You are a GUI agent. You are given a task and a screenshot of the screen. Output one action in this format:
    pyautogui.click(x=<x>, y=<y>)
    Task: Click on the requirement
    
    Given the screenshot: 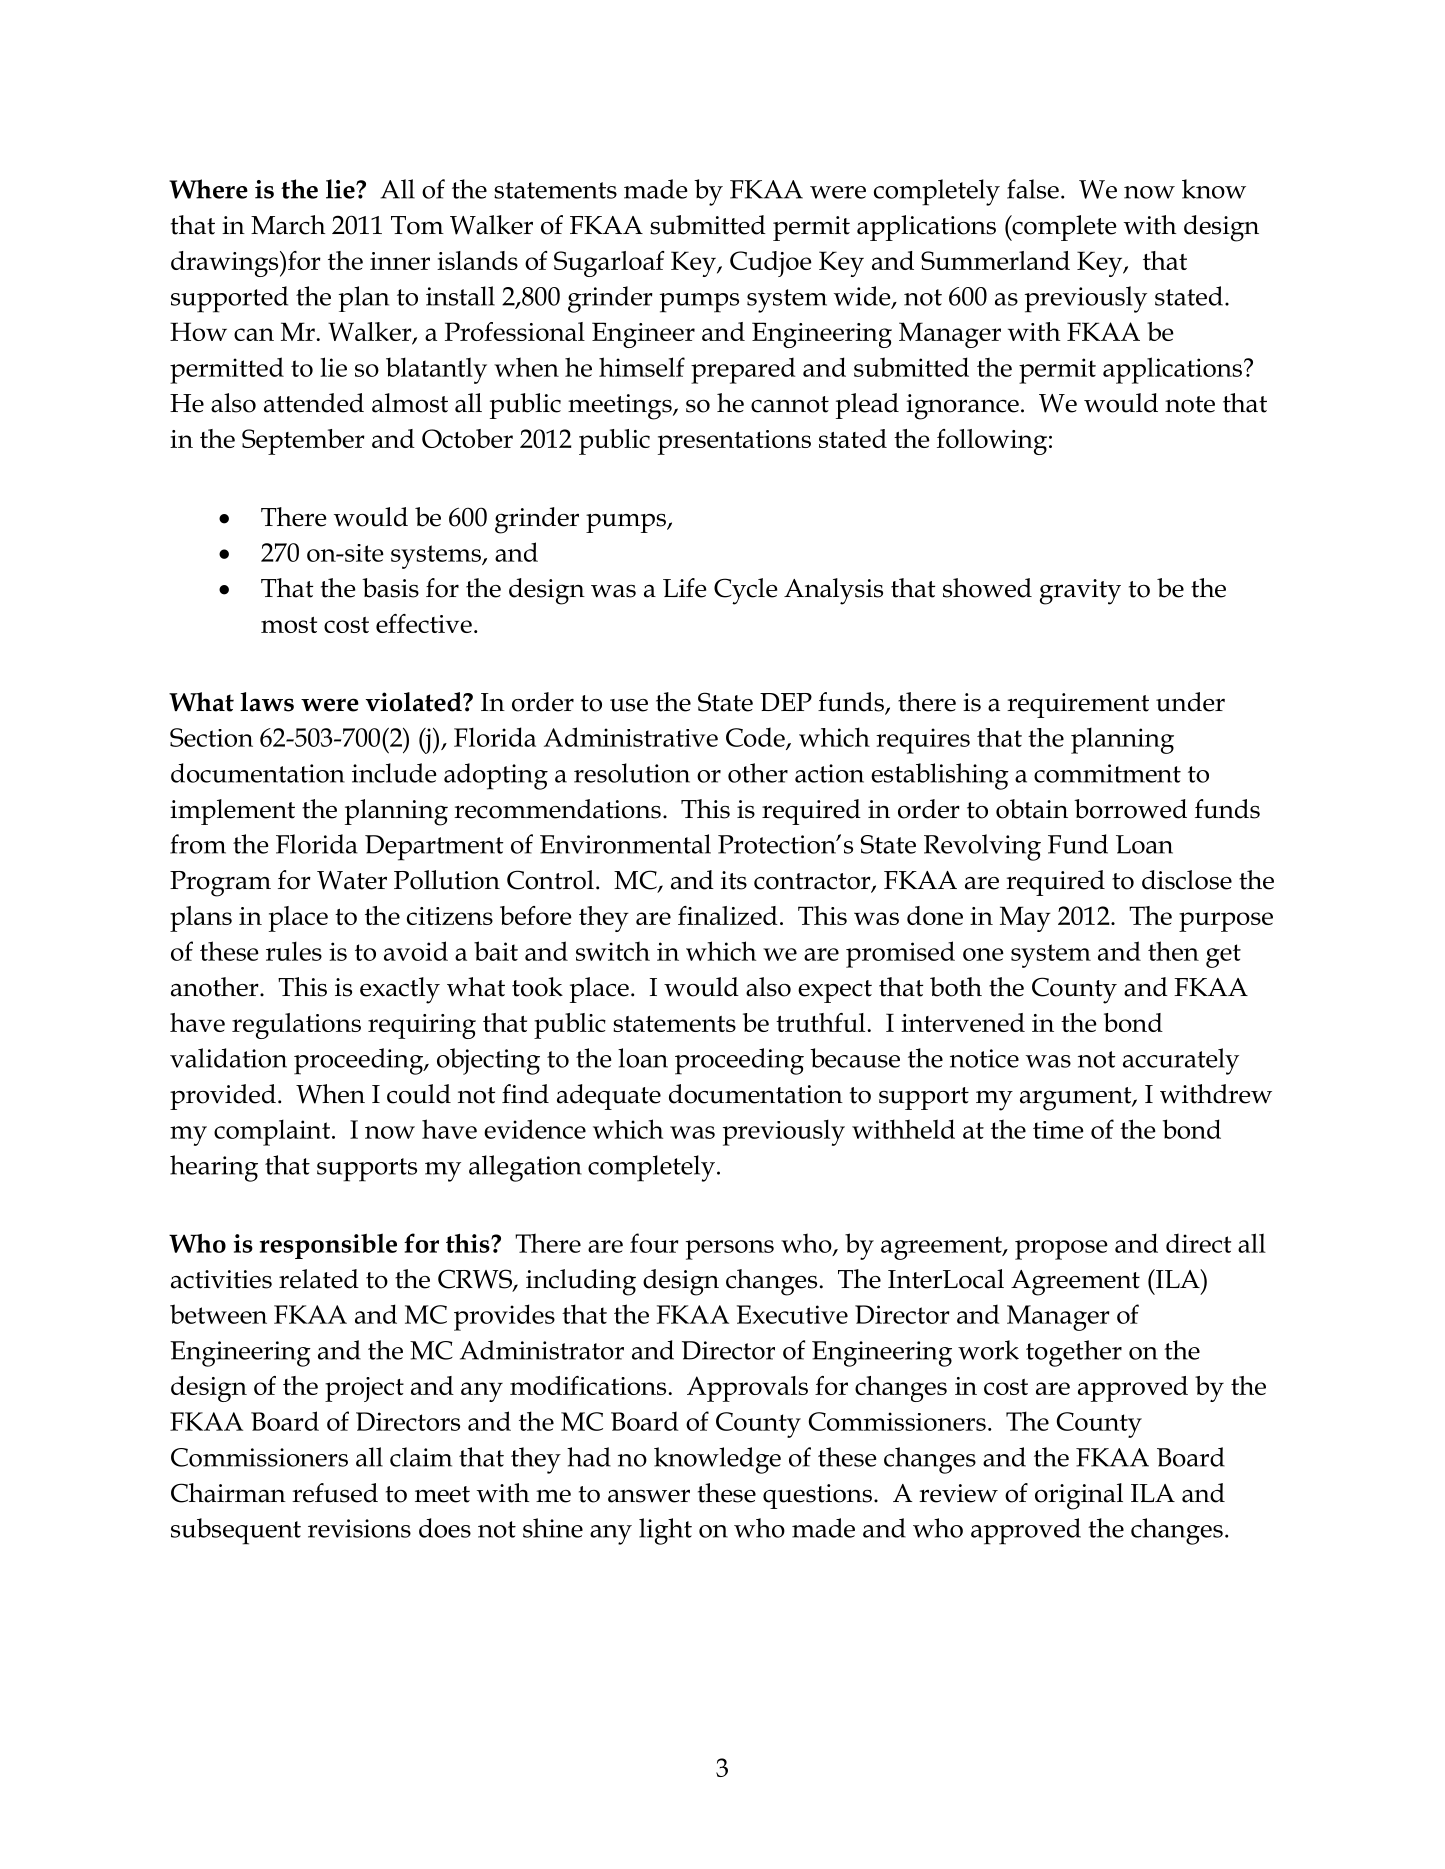 What is the action you would take?
    pyautogui.click(x=1078, y=705)
